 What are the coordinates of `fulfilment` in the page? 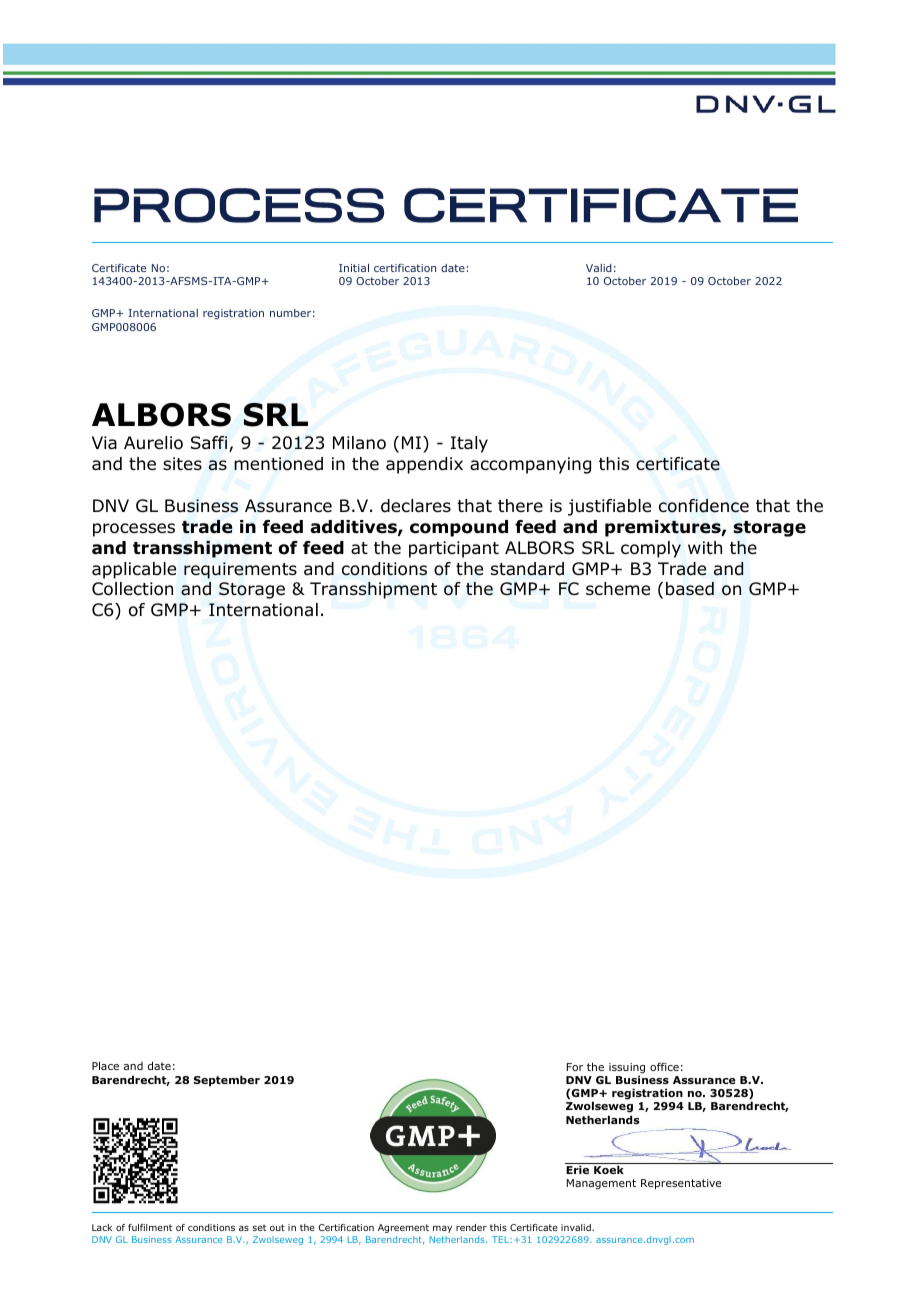 It's located at (150, 1227).
